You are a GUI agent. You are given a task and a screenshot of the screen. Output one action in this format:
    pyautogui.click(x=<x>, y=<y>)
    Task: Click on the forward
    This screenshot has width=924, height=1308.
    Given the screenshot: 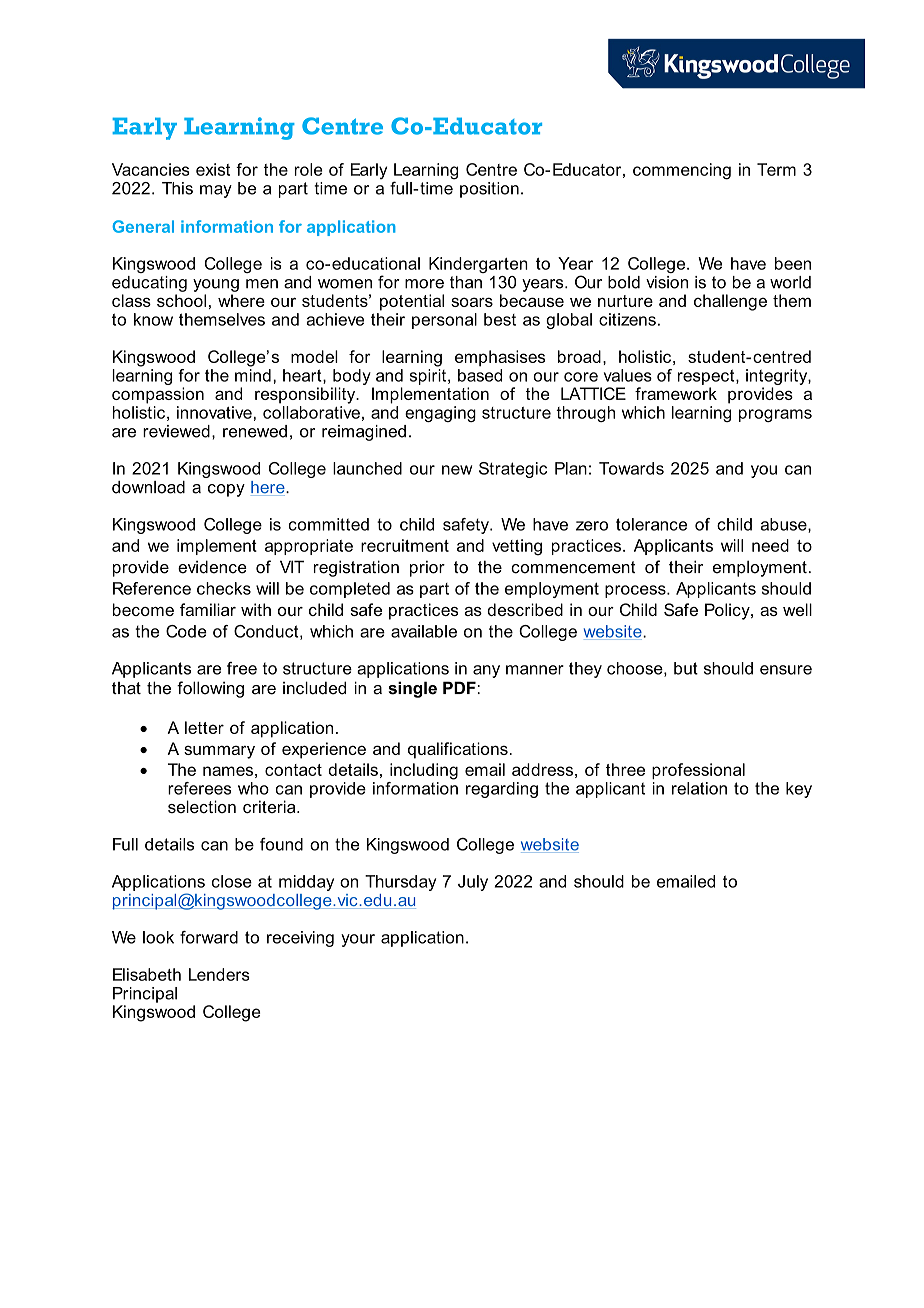 What is the action you would take?
    pyautogui.click(x=209, y=937)
